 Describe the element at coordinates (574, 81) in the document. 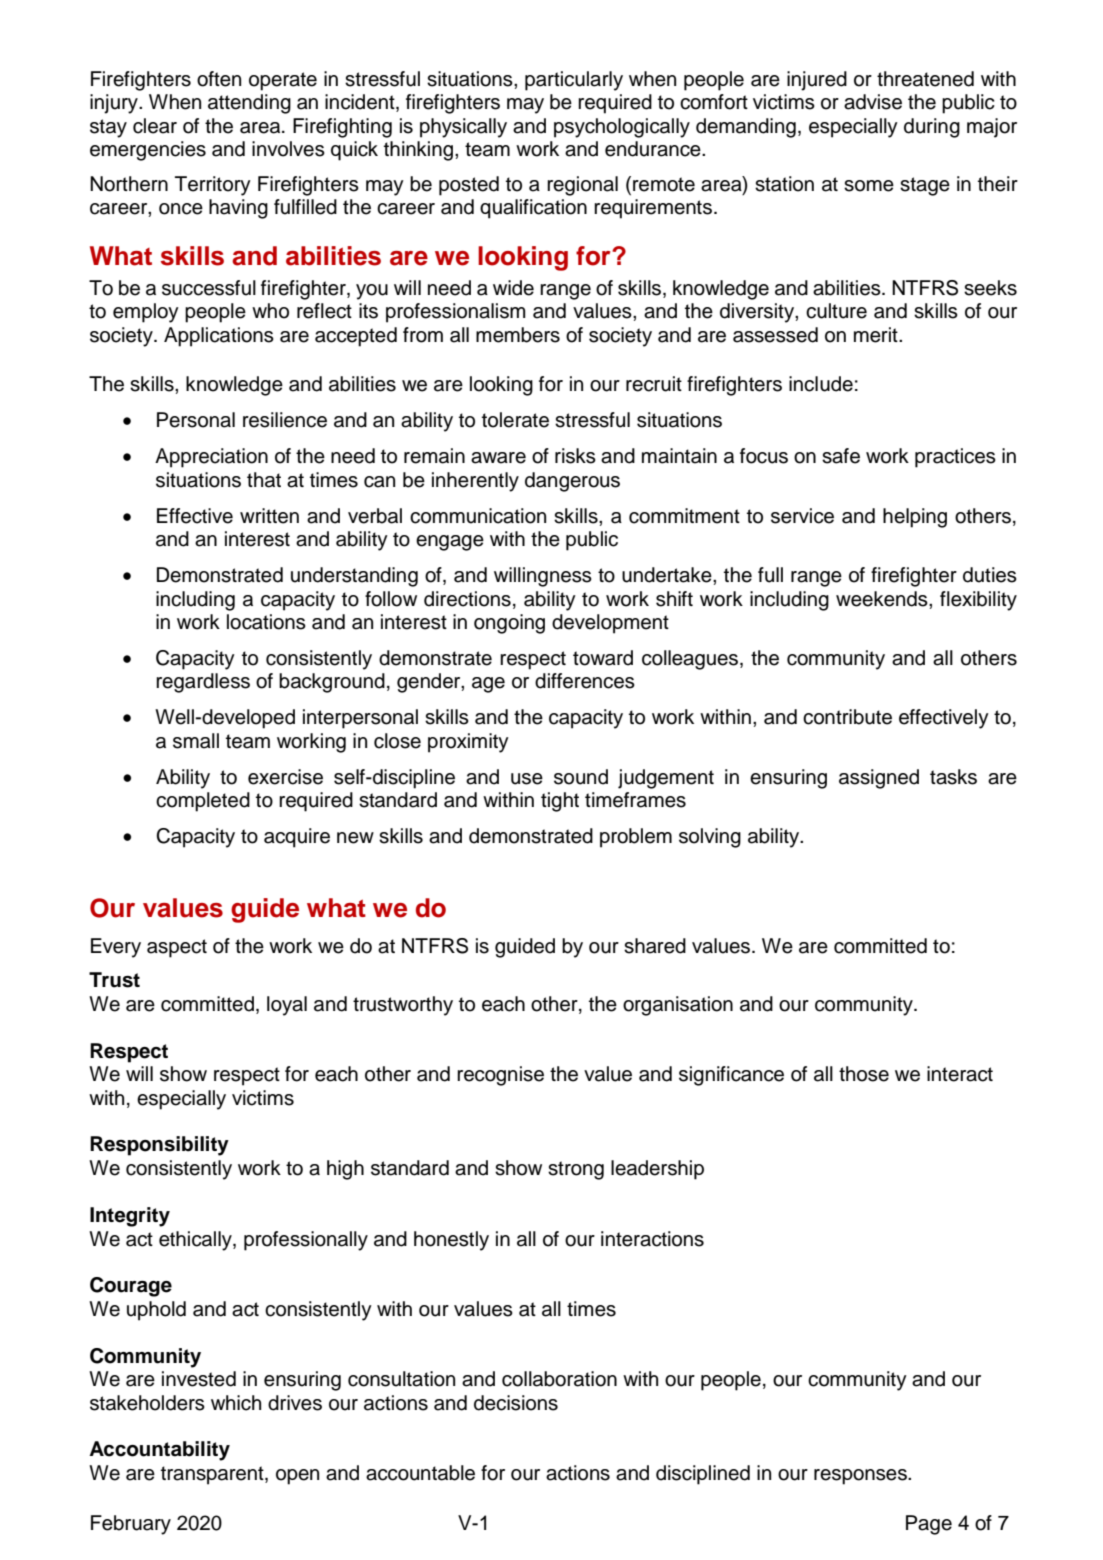

I see `particularly` at that location.
